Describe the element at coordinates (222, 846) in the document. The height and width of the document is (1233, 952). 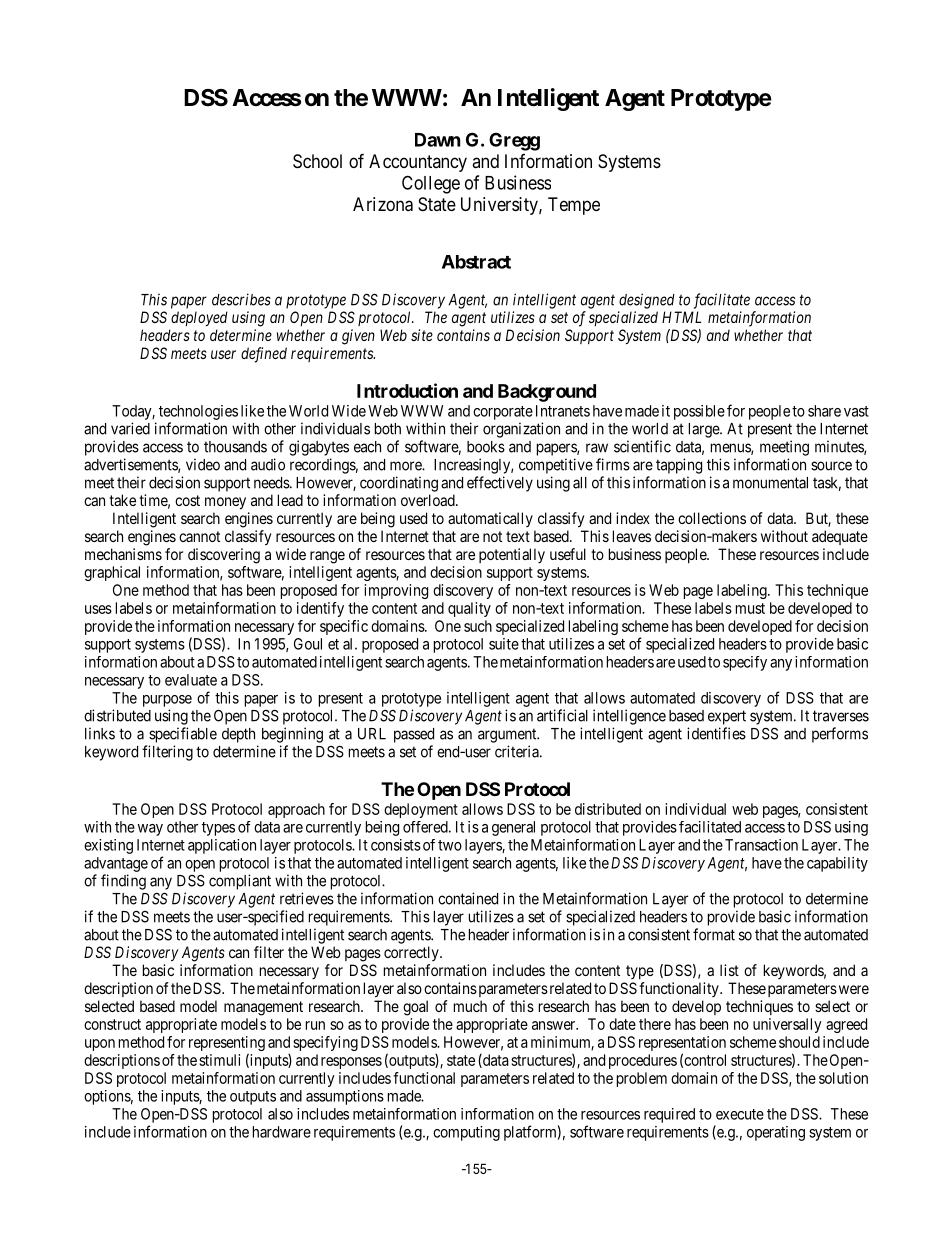
I see `application` at that location.
